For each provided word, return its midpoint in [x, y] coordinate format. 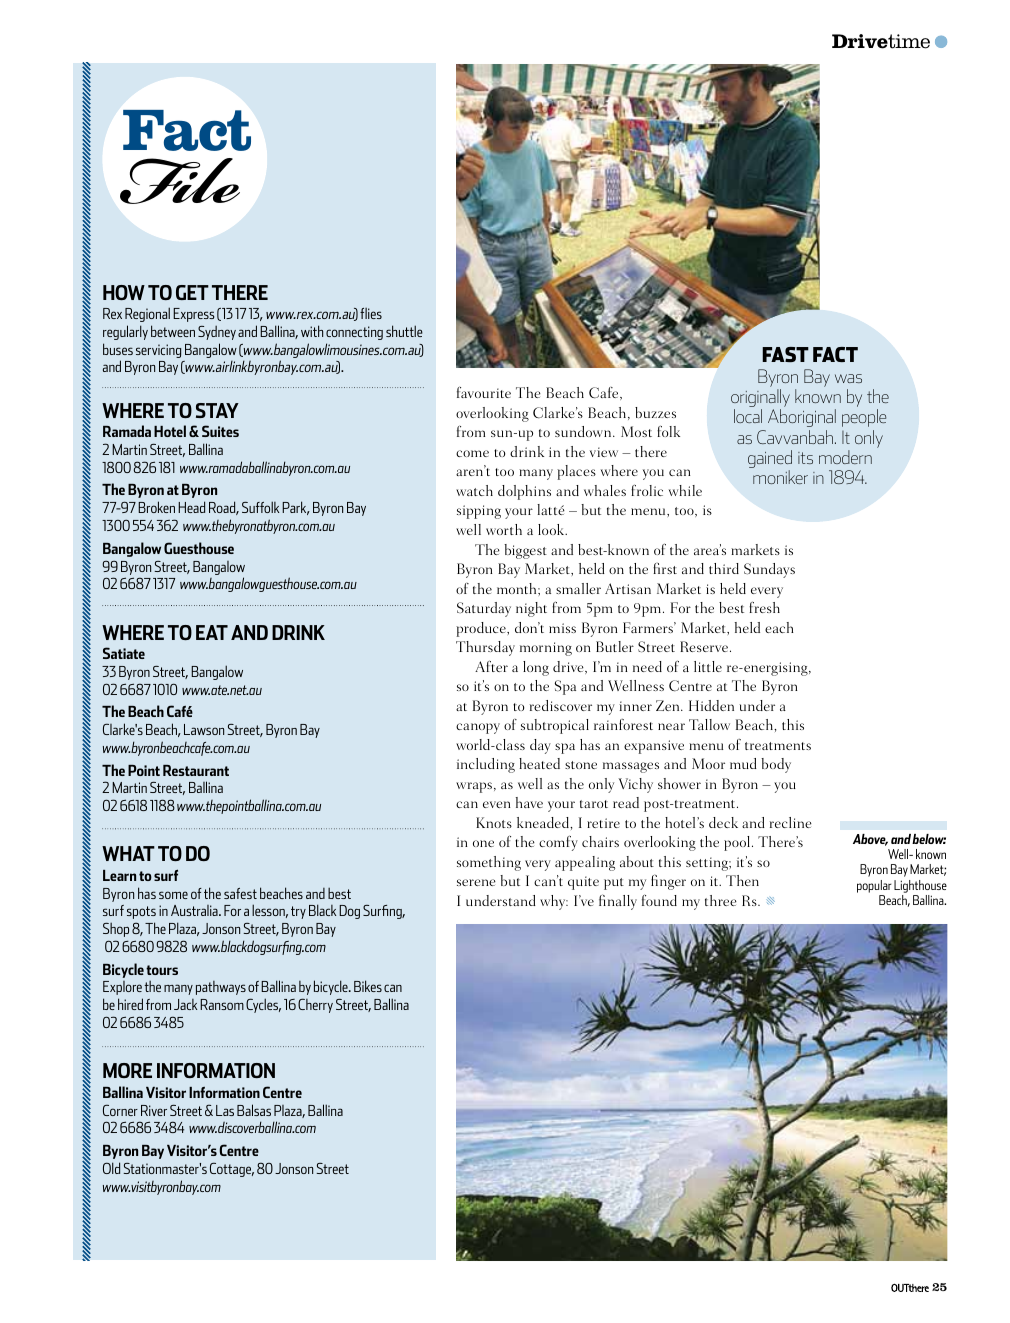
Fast [785, 354]
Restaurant [196, 770]
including [486, 765]
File [180, 181]
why [554, 902]
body [776, 765]
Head [191, 507]
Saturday [484, 609]
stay [217, 410]
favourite [484, 392]
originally [760, 399]
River [154, 1110]
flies [371, 313]
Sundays [769, 570]
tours [162, 970]
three [721, 900]
